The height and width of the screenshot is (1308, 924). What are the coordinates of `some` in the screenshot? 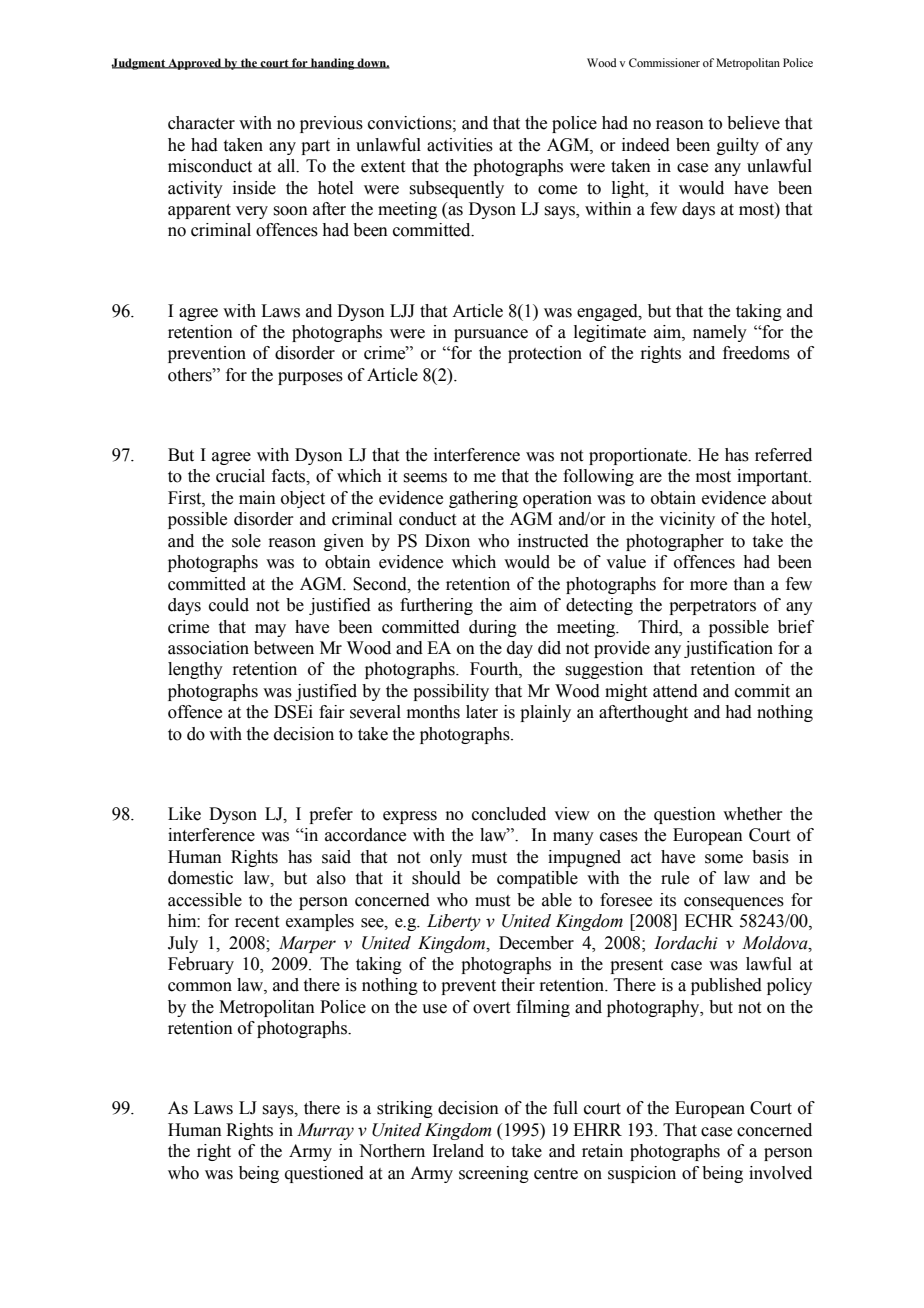 It's located at (724, 859).
